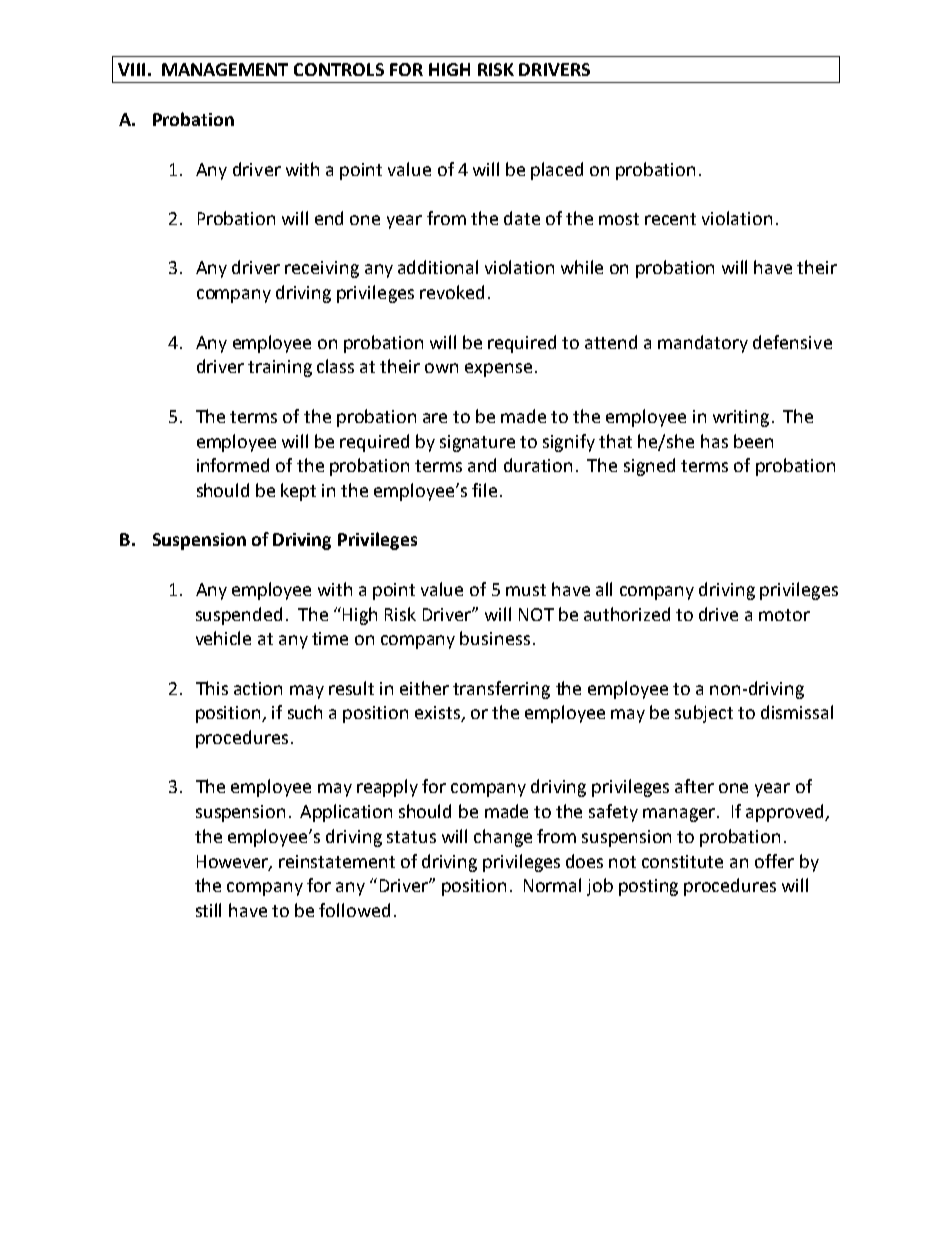  What do you see at coordinates (208, 910) in the page?
I see `still` at bounding box center [208, 910].
